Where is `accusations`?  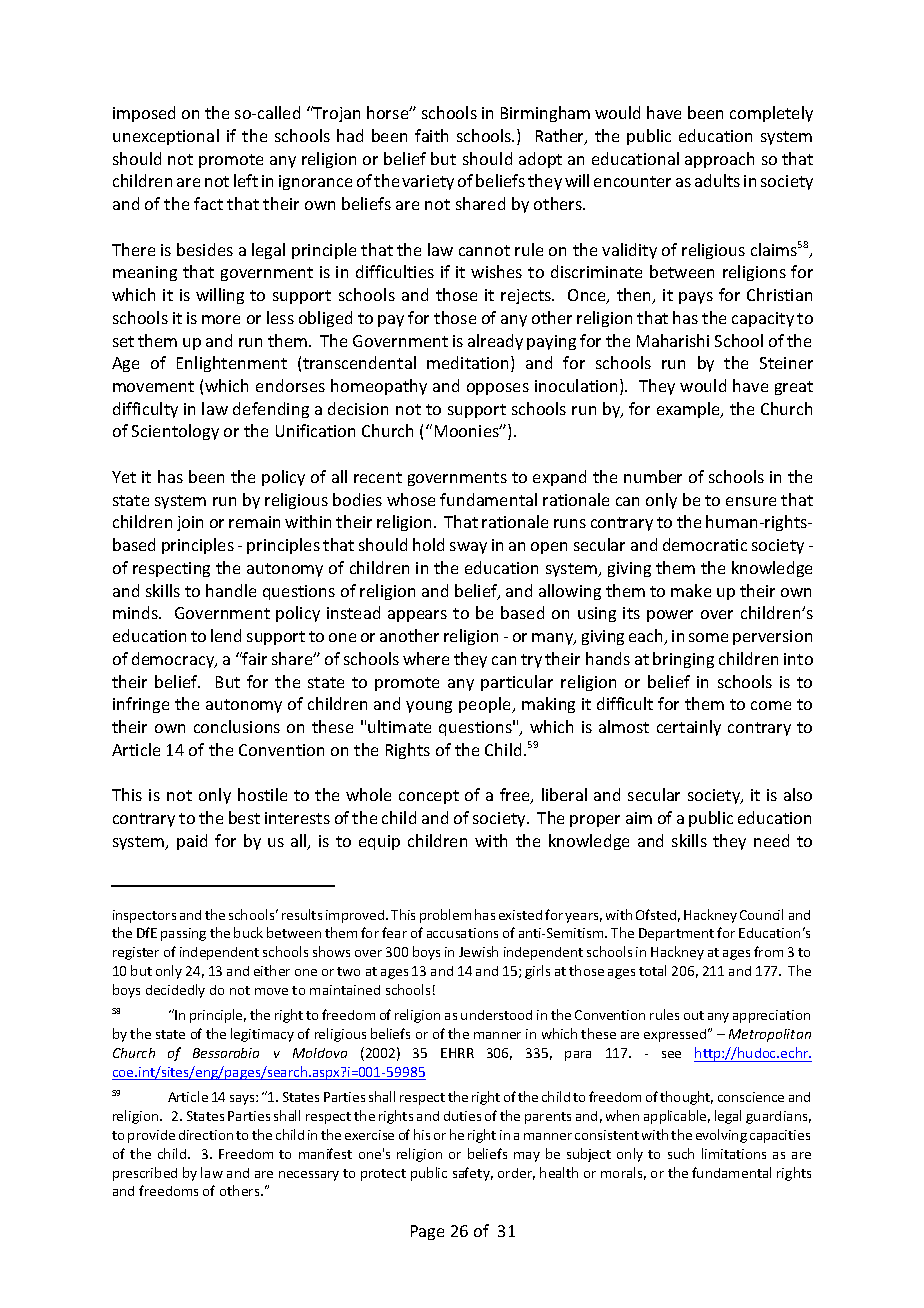 accusations is located at coordinates (462, 933).
